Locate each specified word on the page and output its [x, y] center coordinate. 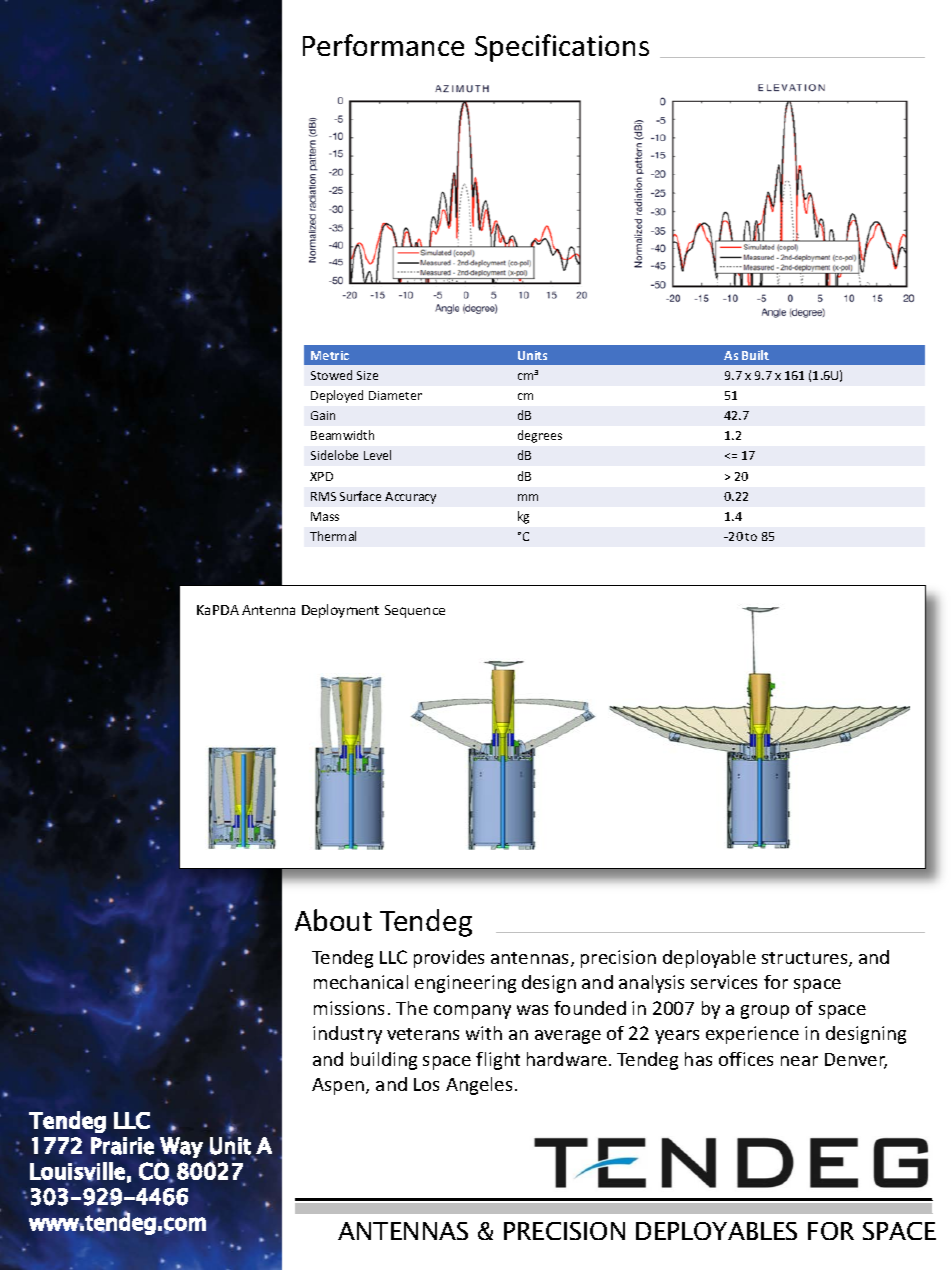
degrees [540, 436]
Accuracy [410, 498]
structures [806, 959]
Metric [330, 355]
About [333, 920]
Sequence [415, 611]
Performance [383, 45]
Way [181, 1147]
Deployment [340, 611]
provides [449, 959]
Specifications [562, 48]
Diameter [395, 395]
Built [755, 355]
